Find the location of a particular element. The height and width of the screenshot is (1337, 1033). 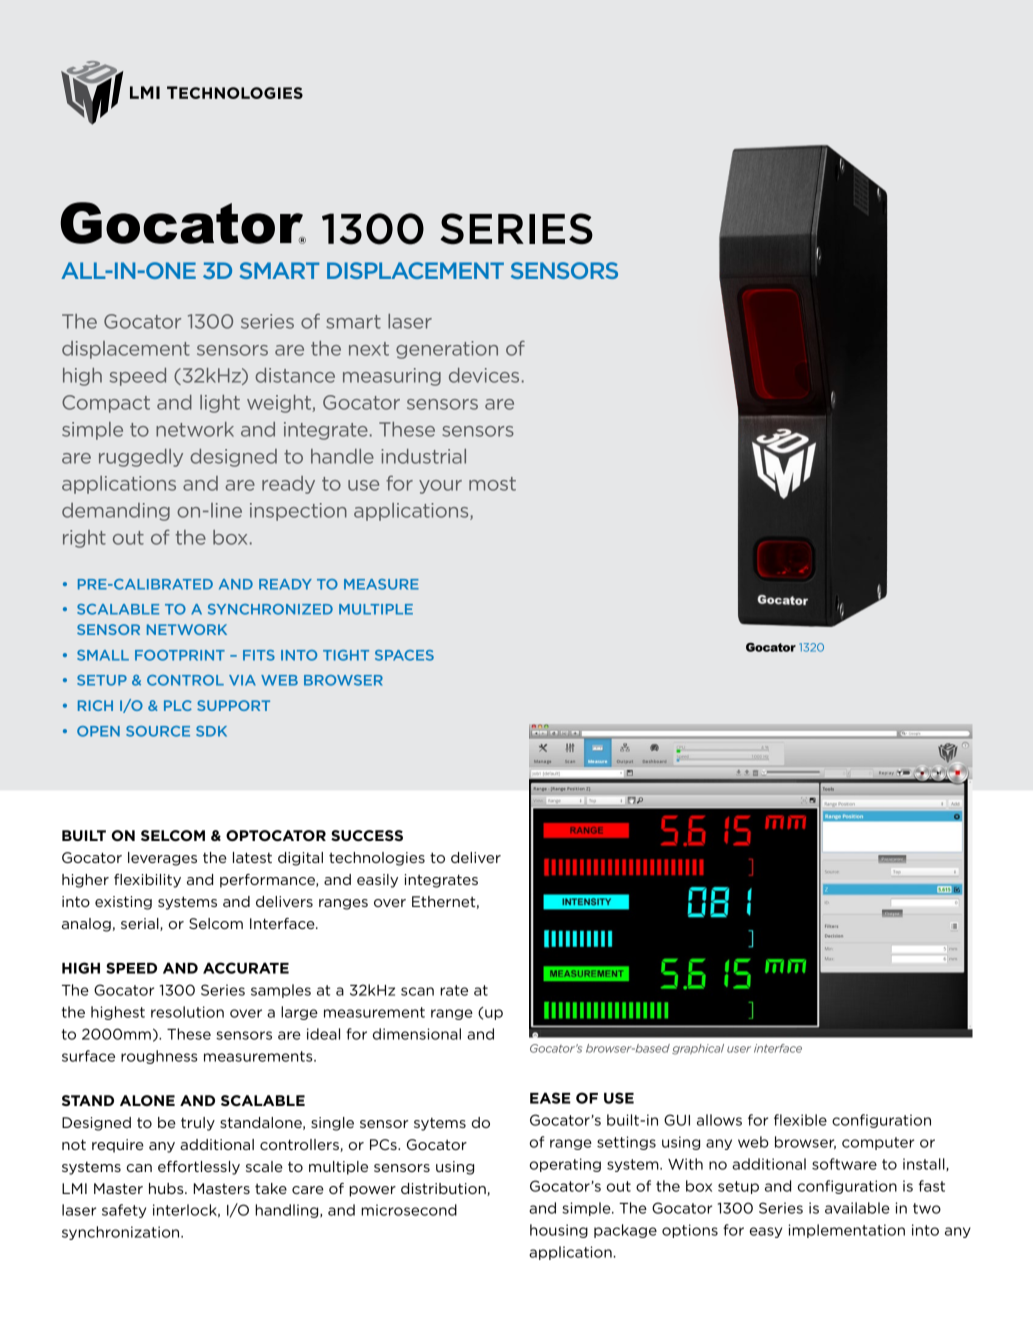

SOURCE is located at coordinates (158, 731).
